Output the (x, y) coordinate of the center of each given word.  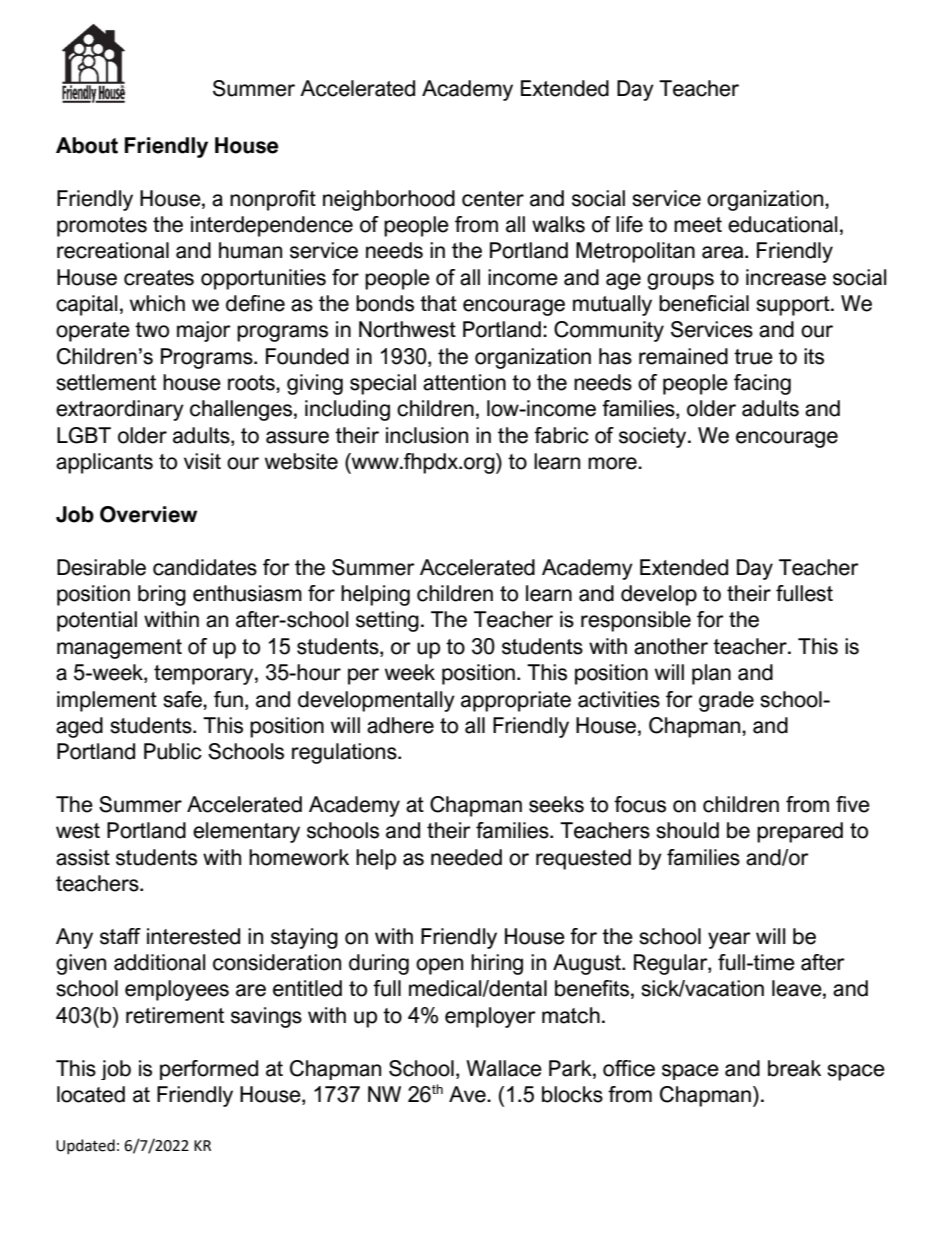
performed (209, 1070)
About (87, 145)
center (493, 199)
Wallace (504, 1068)
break (794, 1068)
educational (782, 224)
